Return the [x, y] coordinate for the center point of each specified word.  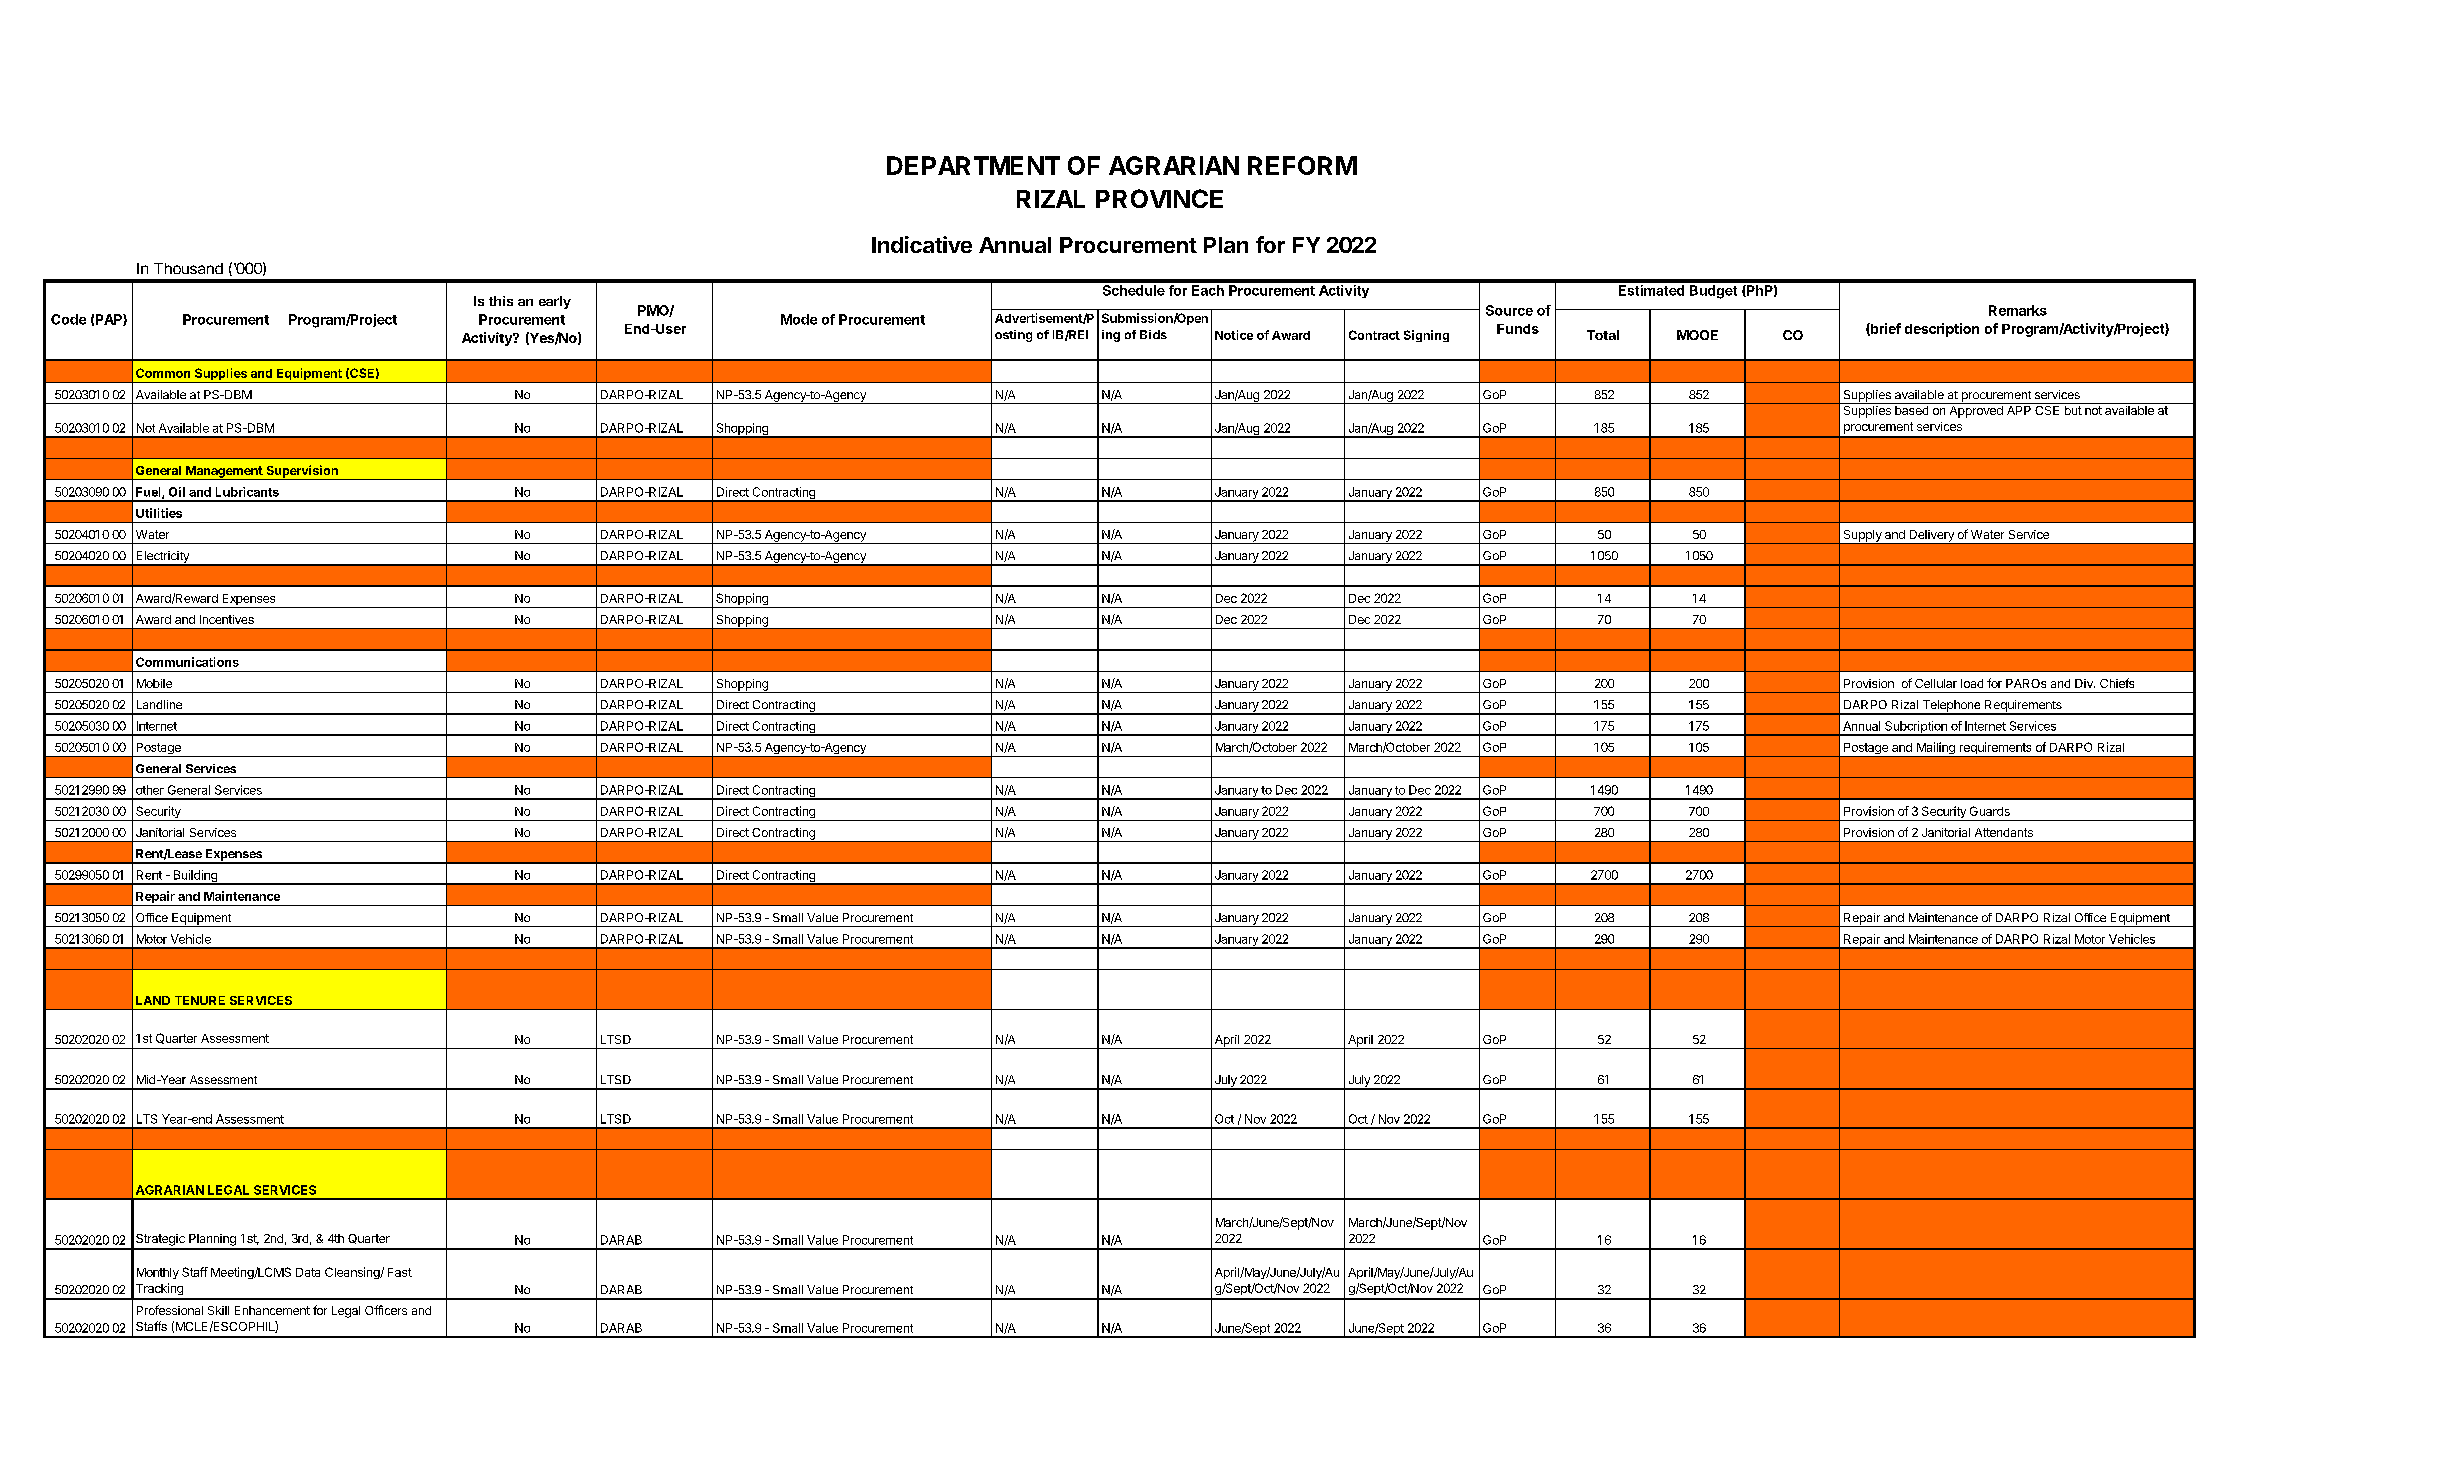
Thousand [188, 268]
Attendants [2004, 832]
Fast [400, 1272]
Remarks [2018, 310]
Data [308, 1272]
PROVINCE [1159, 198]
